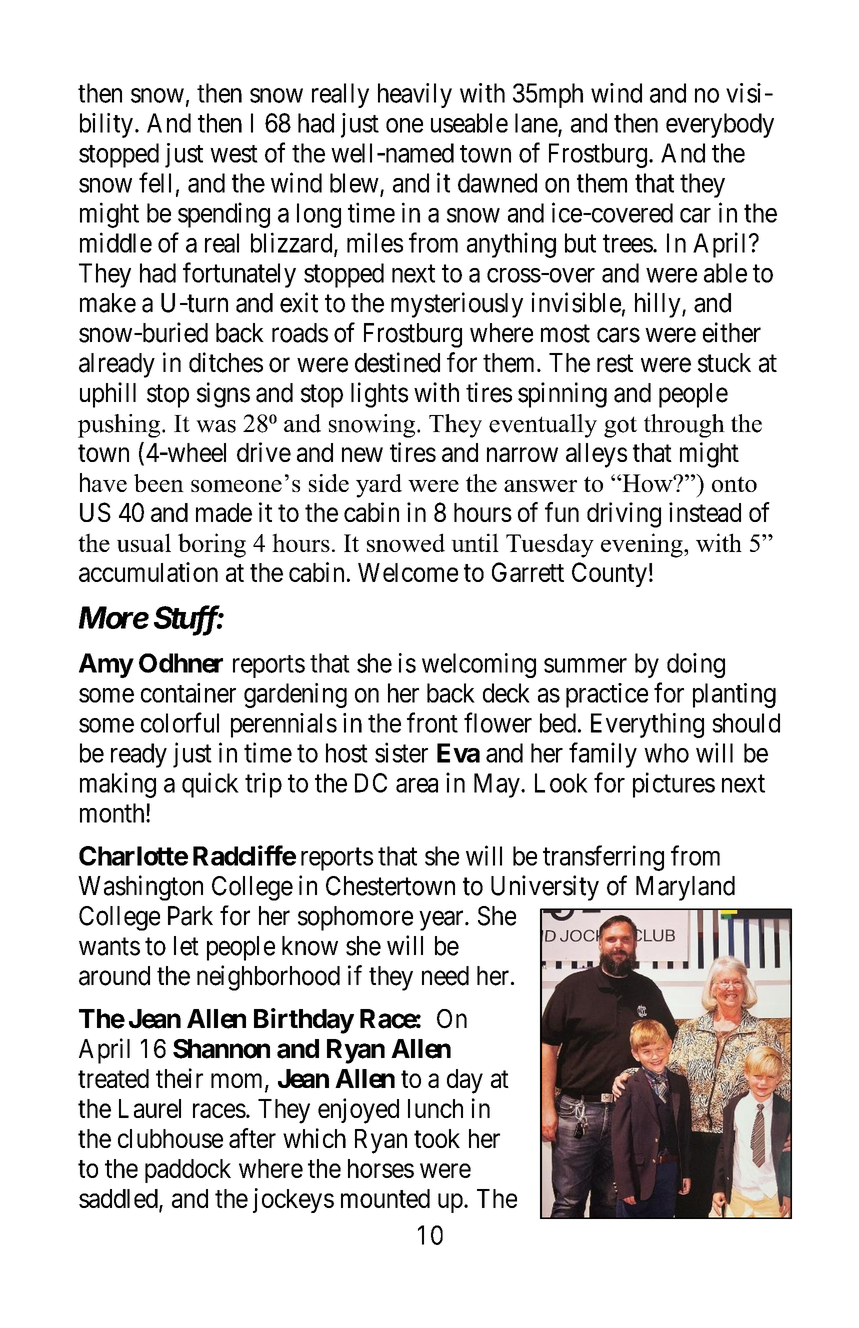 This page has width=859, height=1328. Describe the element at coordinates (437, 1138) in the page. I see `took` at that location.
